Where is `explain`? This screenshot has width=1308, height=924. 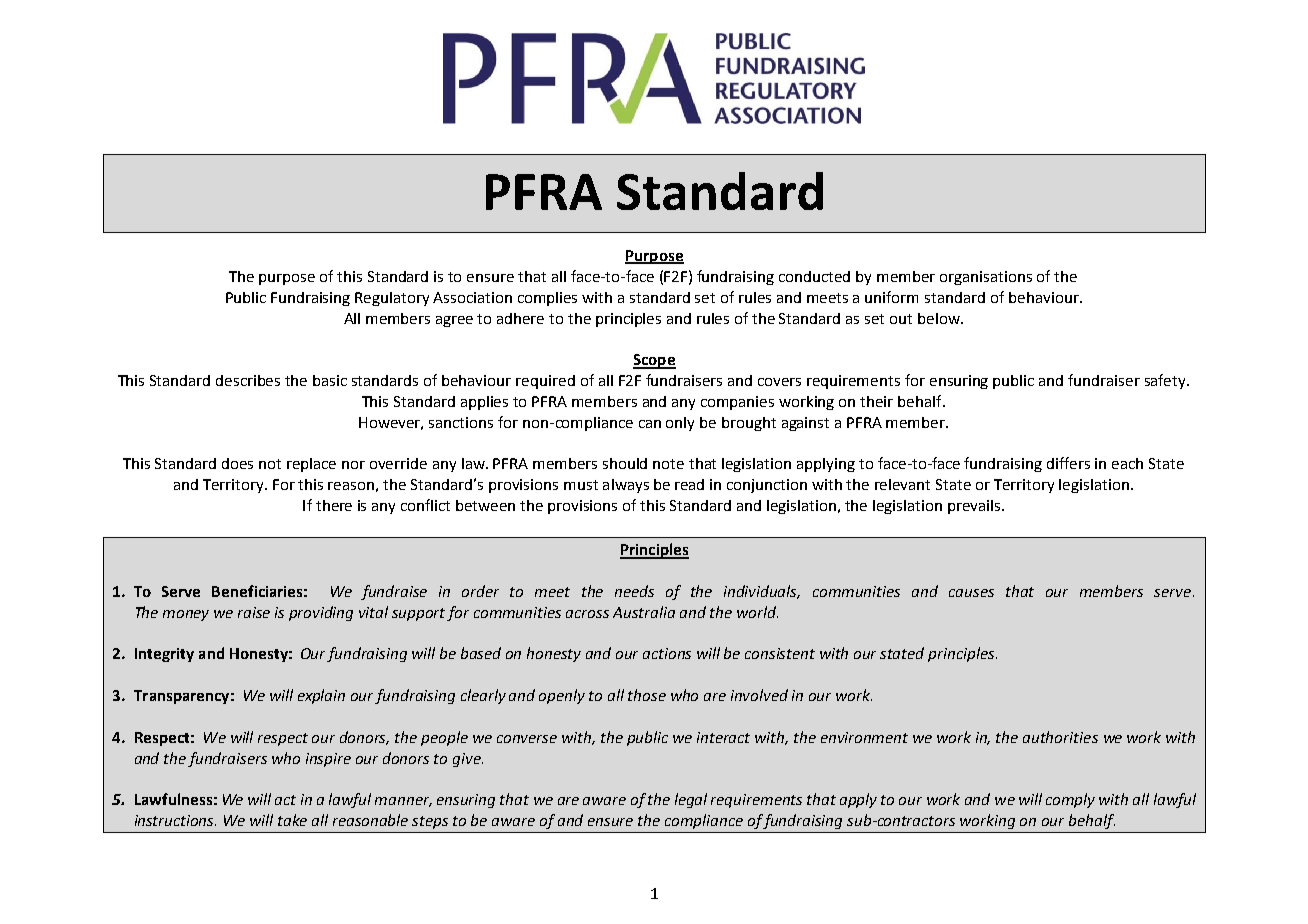 explain is located at coordinates (321, 696).
